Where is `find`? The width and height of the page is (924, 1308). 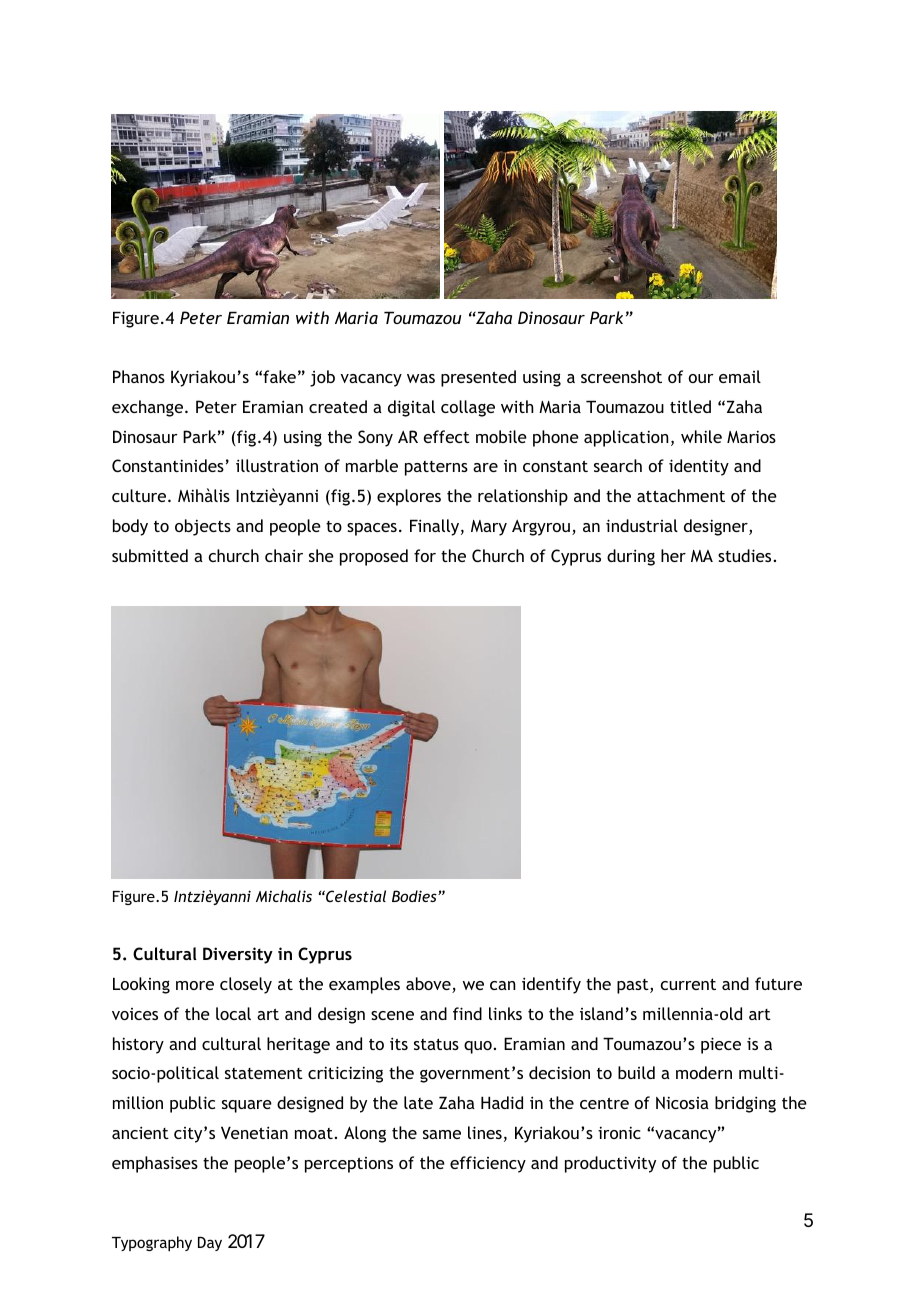
find is located at coordinates (467, 1013).
